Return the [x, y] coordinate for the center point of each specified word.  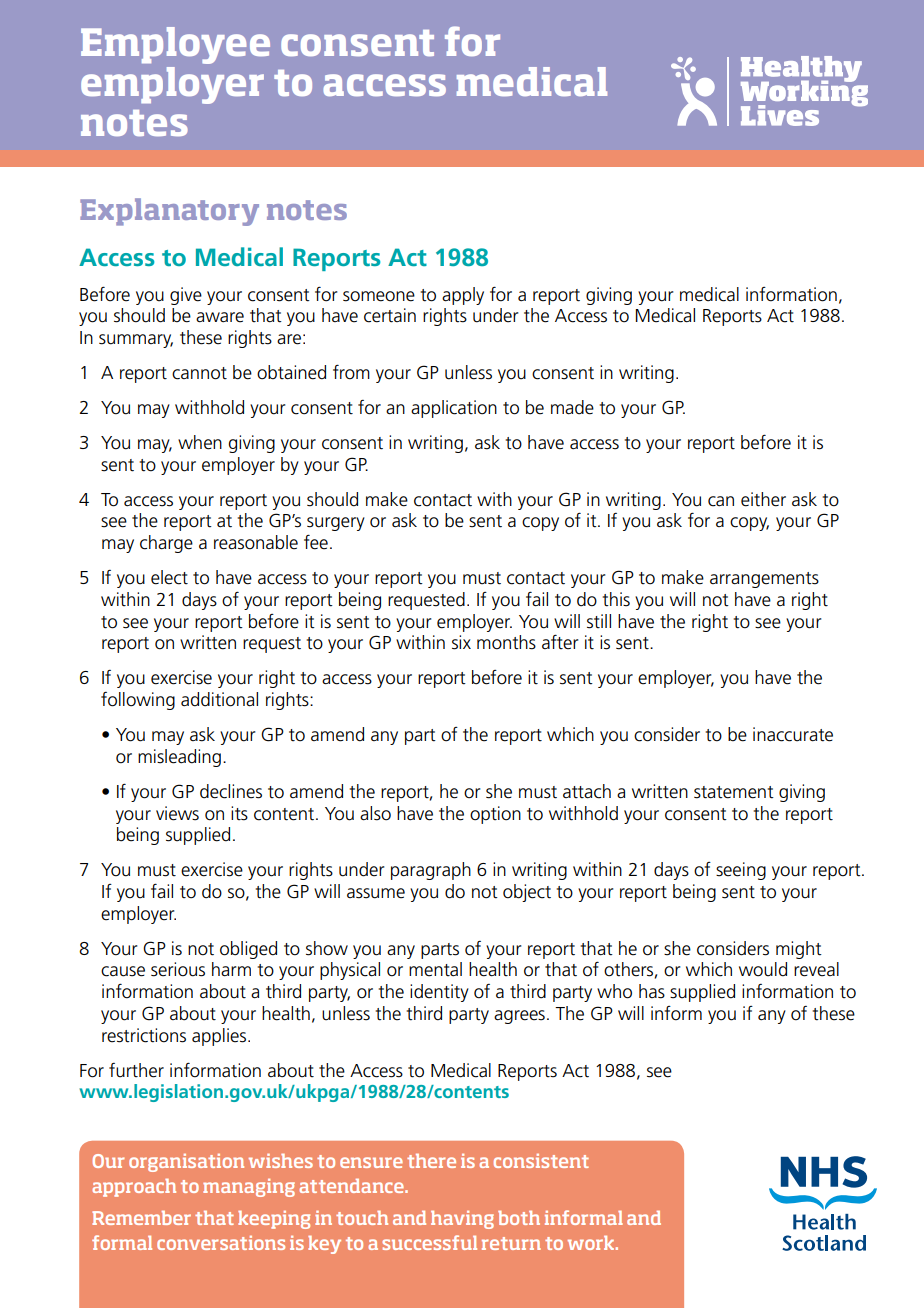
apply [463, 296]
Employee [175, 45]
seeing [741, 871]
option [495, 815]
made [572, 407]
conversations [221, 1243]
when [200, 442]
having [462, 1220]
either [763, 499]
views [177, 813]
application [454, 409]
